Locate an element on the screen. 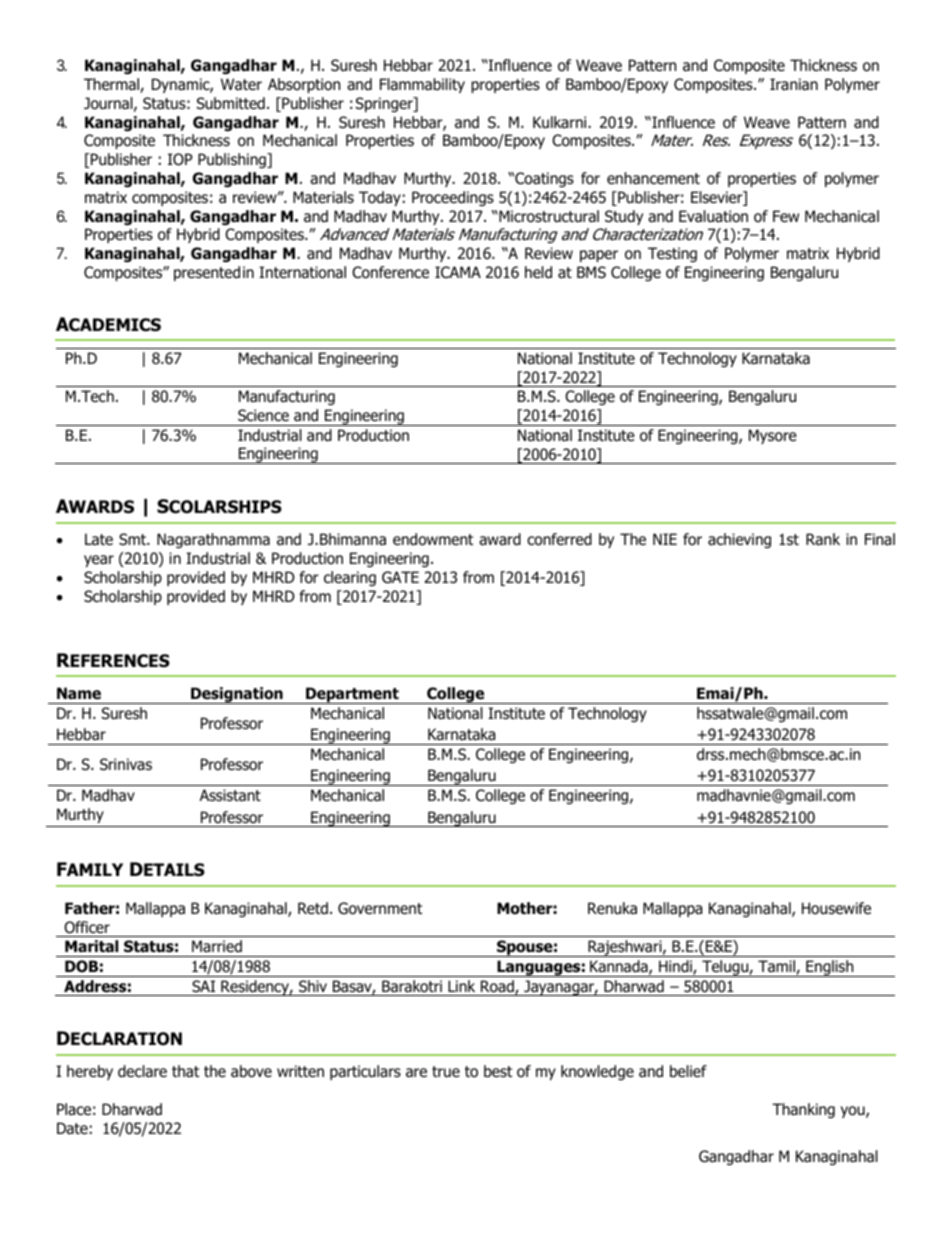  Submitted is located at coordinates (231, 103).
